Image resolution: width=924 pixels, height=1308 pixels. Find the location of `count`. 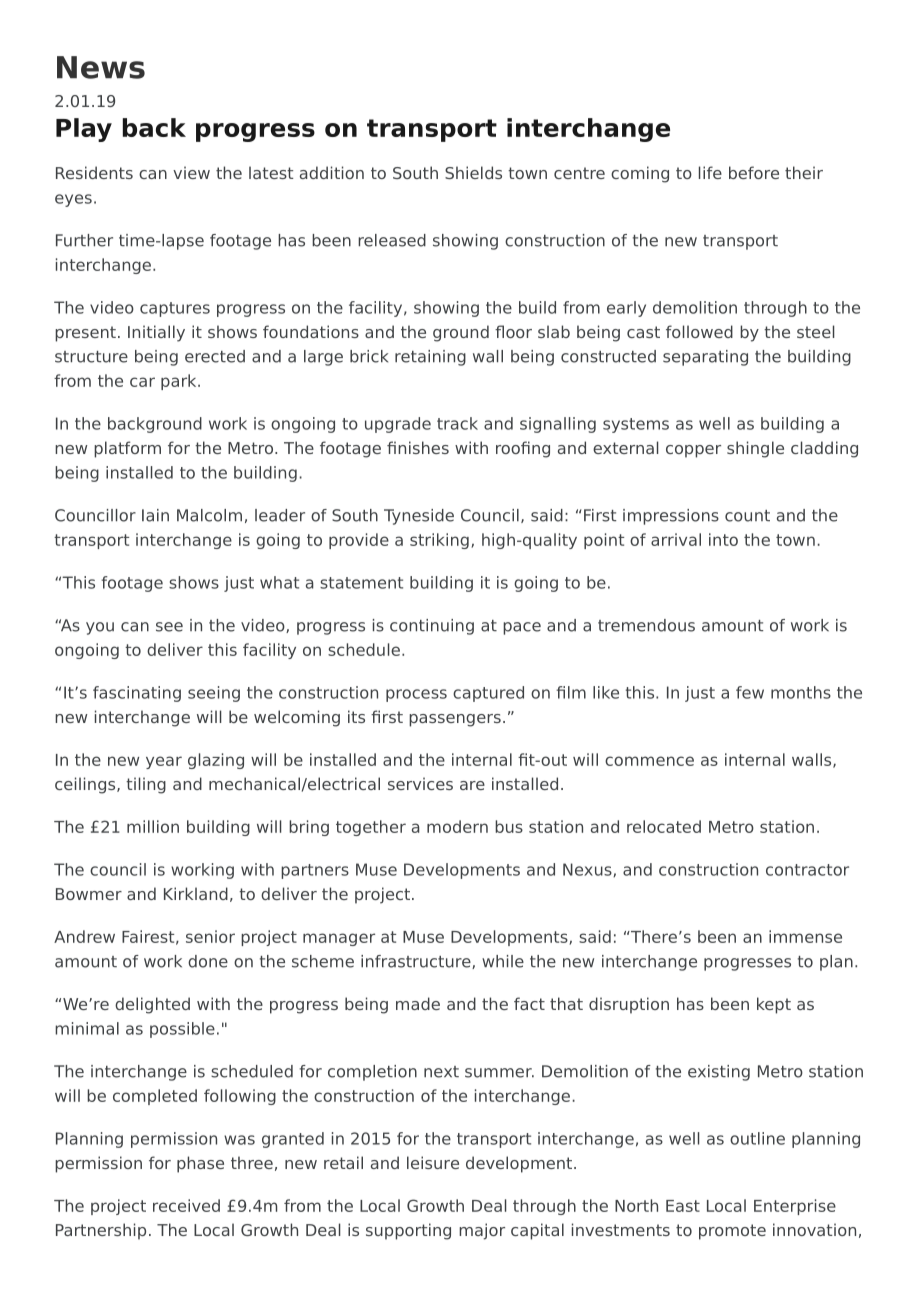

count is located at coordinates (747, 516).
